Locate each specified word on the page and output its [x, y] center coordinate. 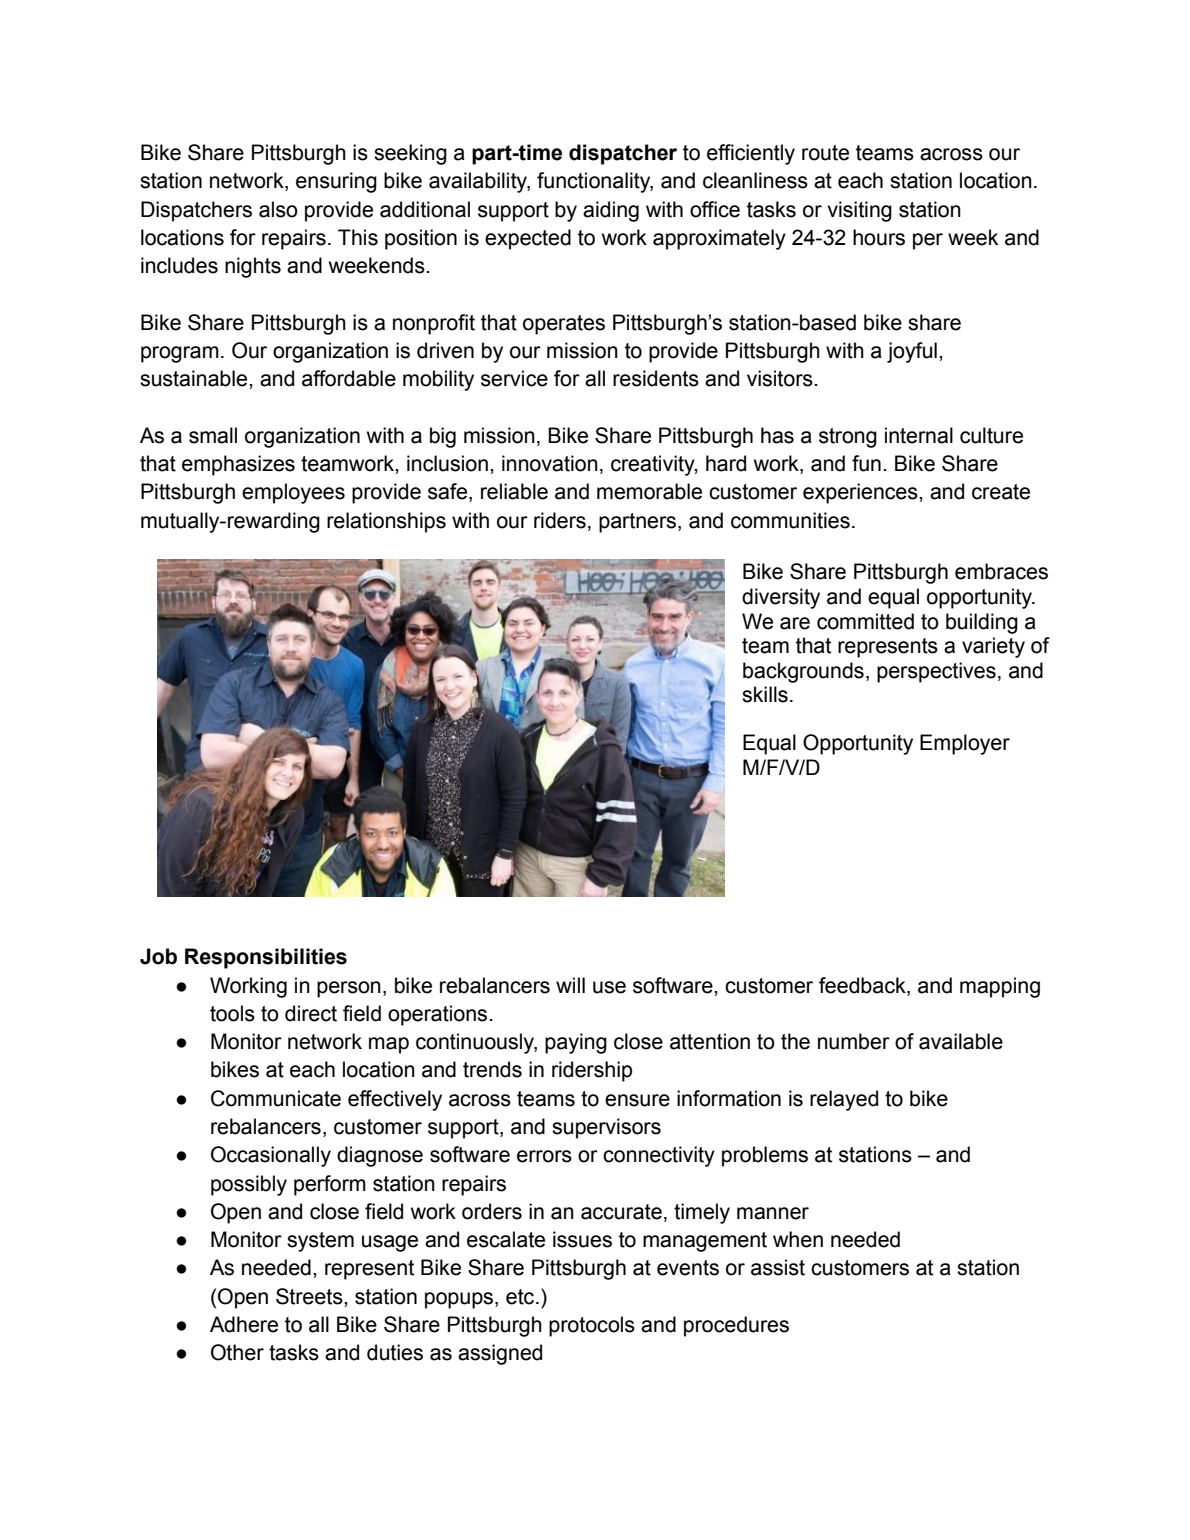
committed [865, 621]
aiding [611, 211]
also [278, 209]
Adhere [244, 1324]
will [570, 985]
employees [293, 493]
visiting [859, 211]
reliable [514, 491]
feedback [863, 985]
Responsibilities [266, 958]
